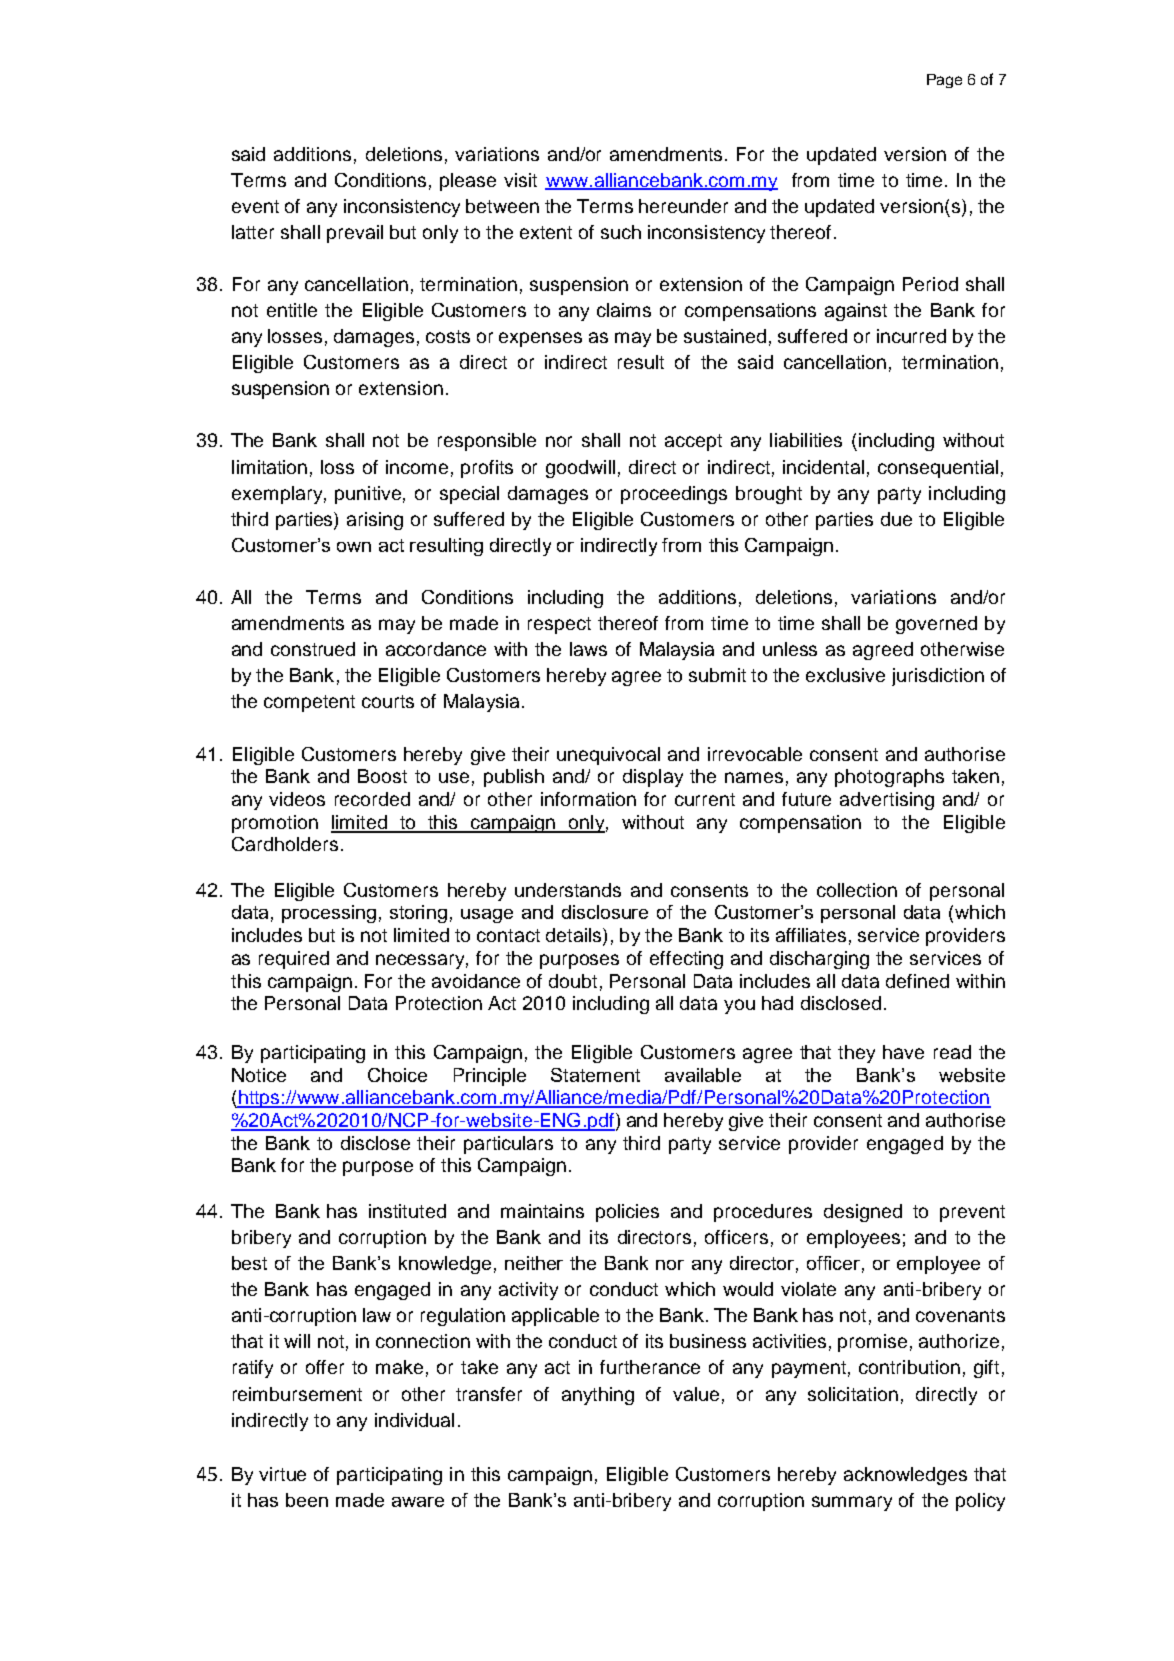 The width and height of the document is (1174, 1661). What do you see at coordinates (354, 547) in the document?
I see `own` at bounding box center [354, 547].
